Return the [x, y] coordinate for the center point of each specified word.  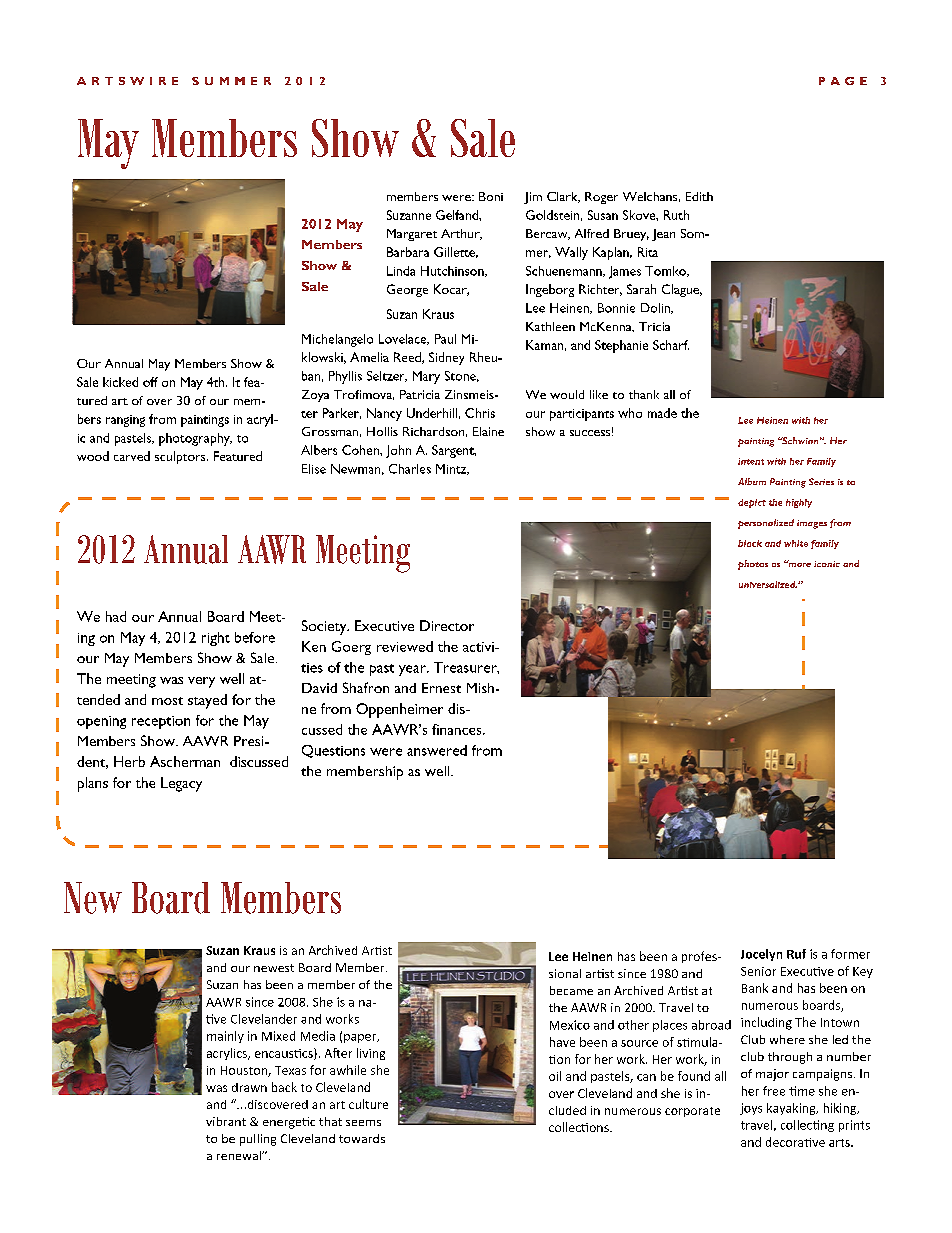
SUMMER [231, 81]
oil [555, 1076]
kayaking [792, 1109]
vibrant [226, 1121]
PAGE [843, 81]
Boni [491, 196]
